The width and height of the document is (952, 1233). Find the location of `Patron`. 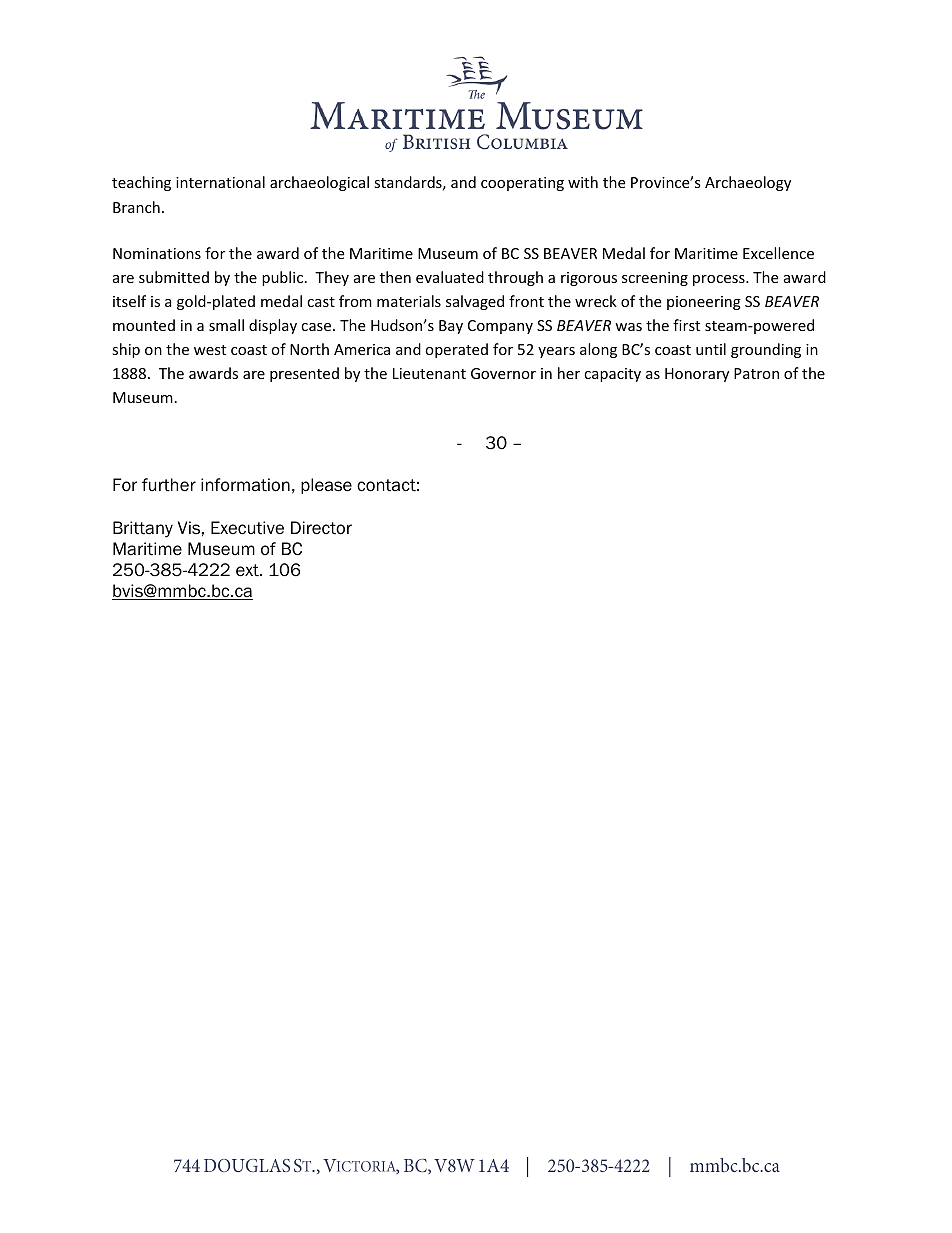

Patron is located at coordinates (756, 373).
